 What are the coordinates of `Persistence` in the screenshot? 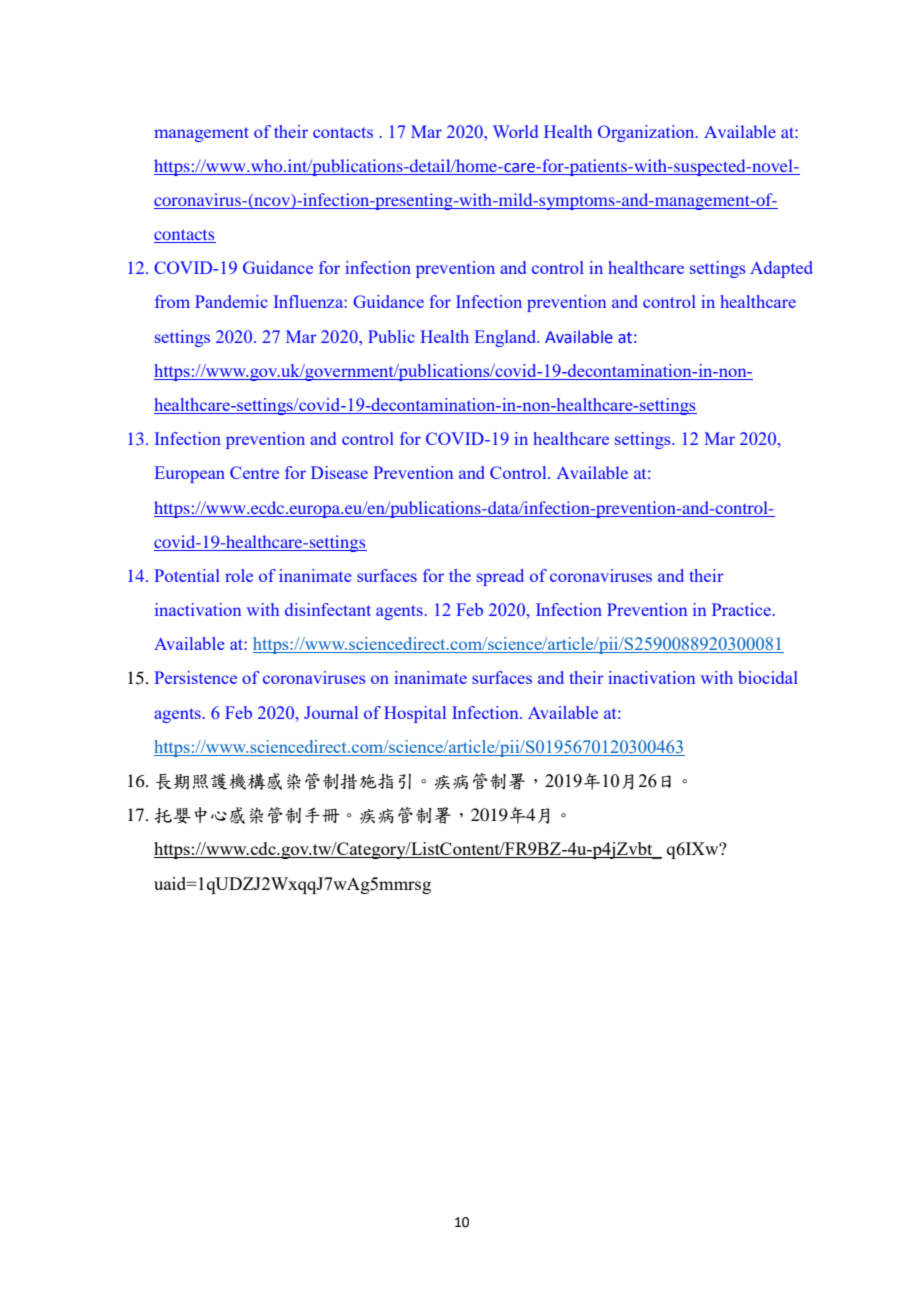 It's located at (195, 677).
